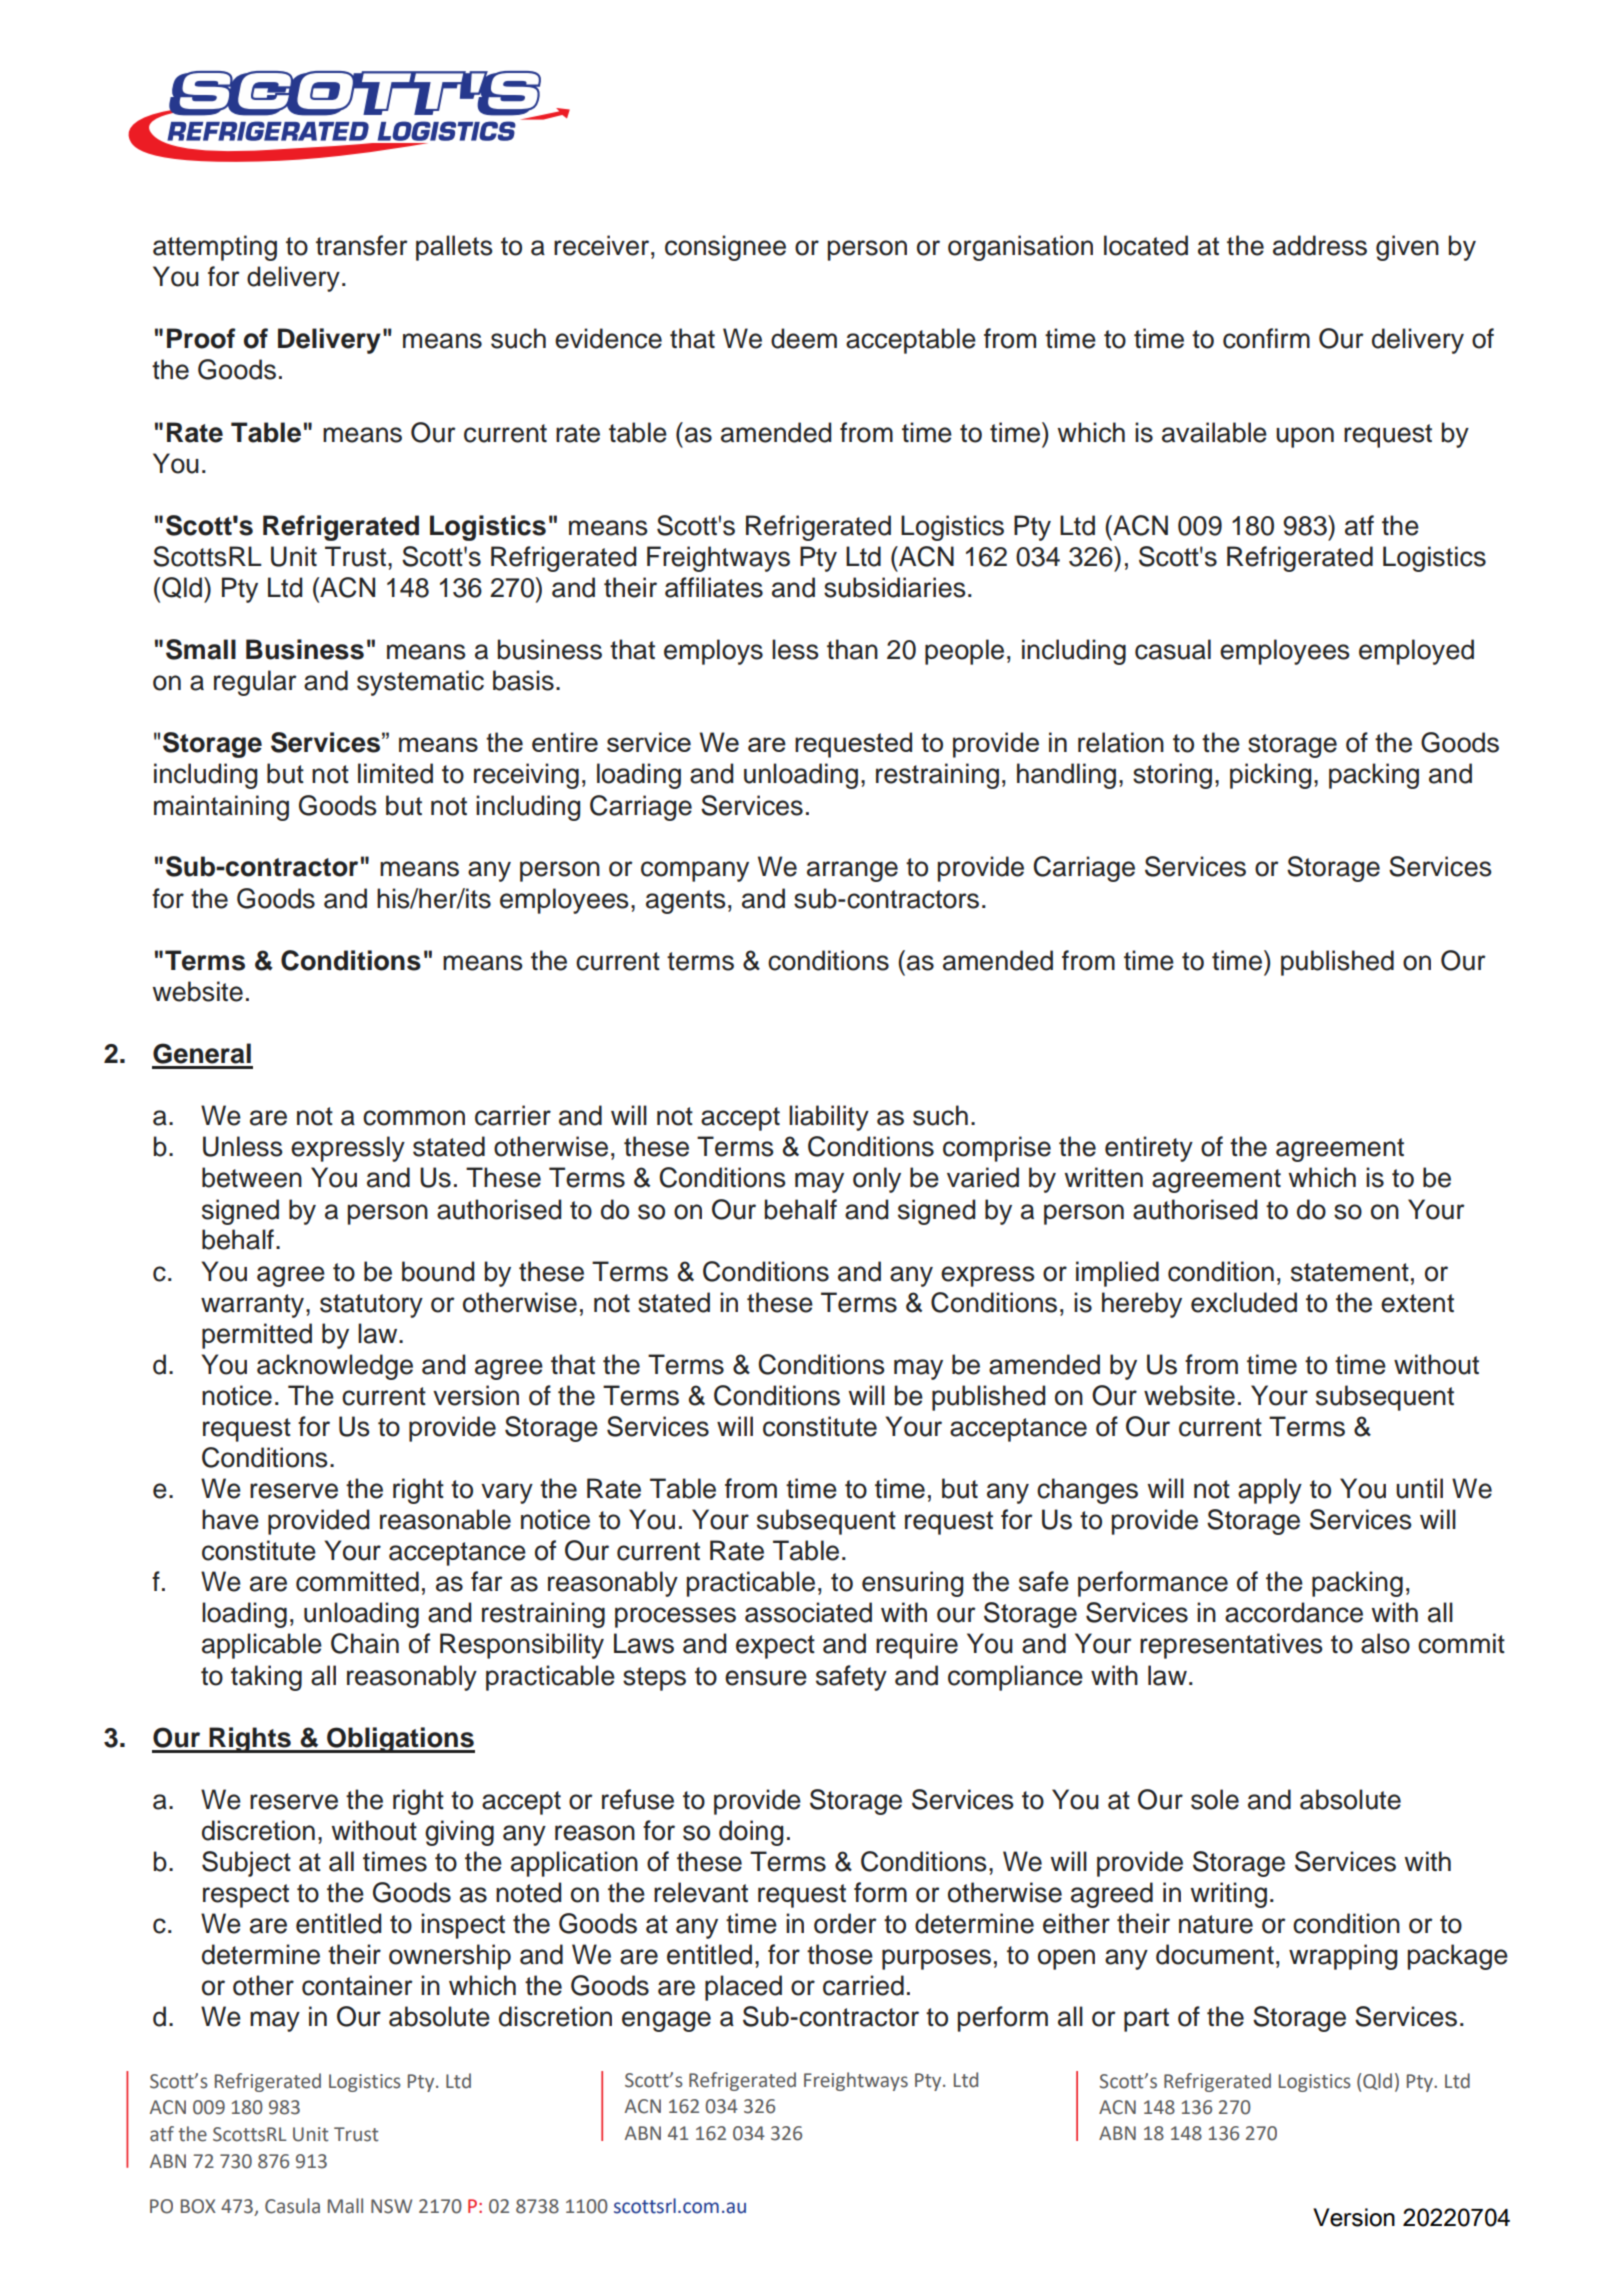 This document has width=1608, height=2275. What do you see at coordinates (414, 1118) in the document?
I see `common` at bounding box center [414, 1118].
